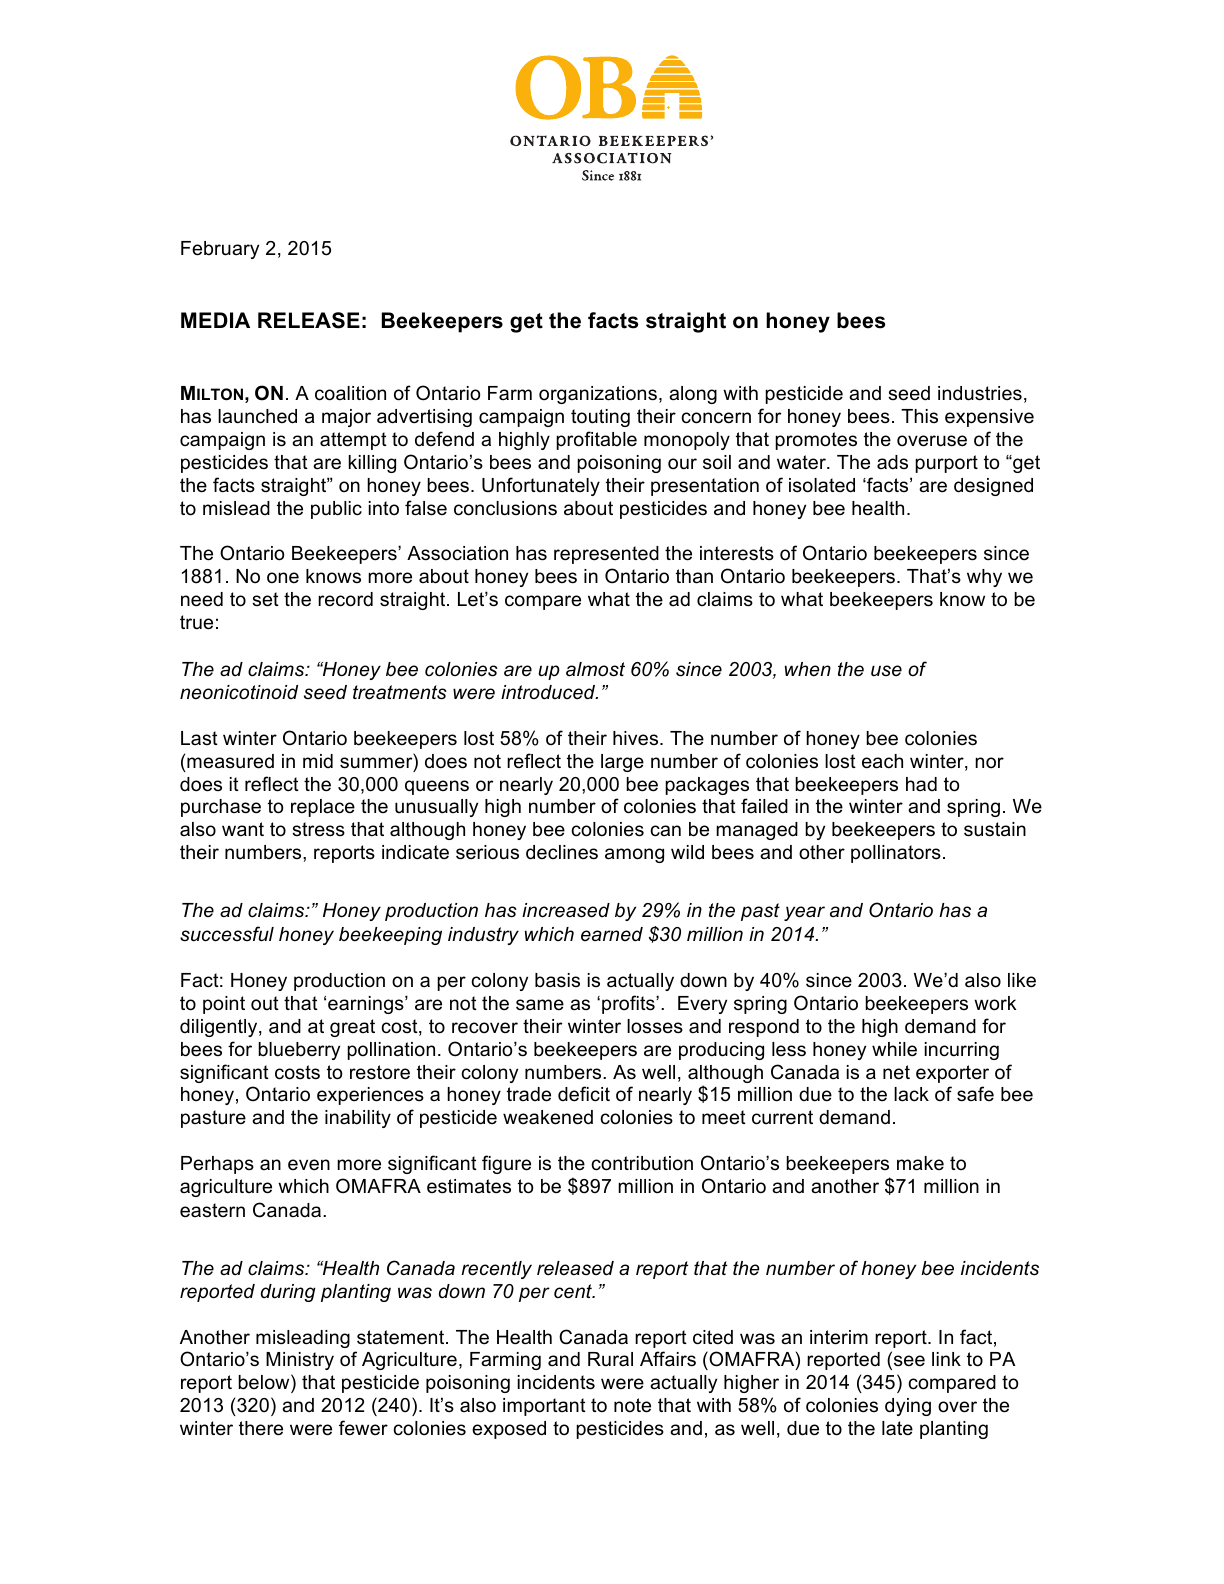 Image resolution: width=1224 pixels, height=1584 pixels. Describe the element at coordinates (634, 855) in the screenshot. I see `among` at that location.
